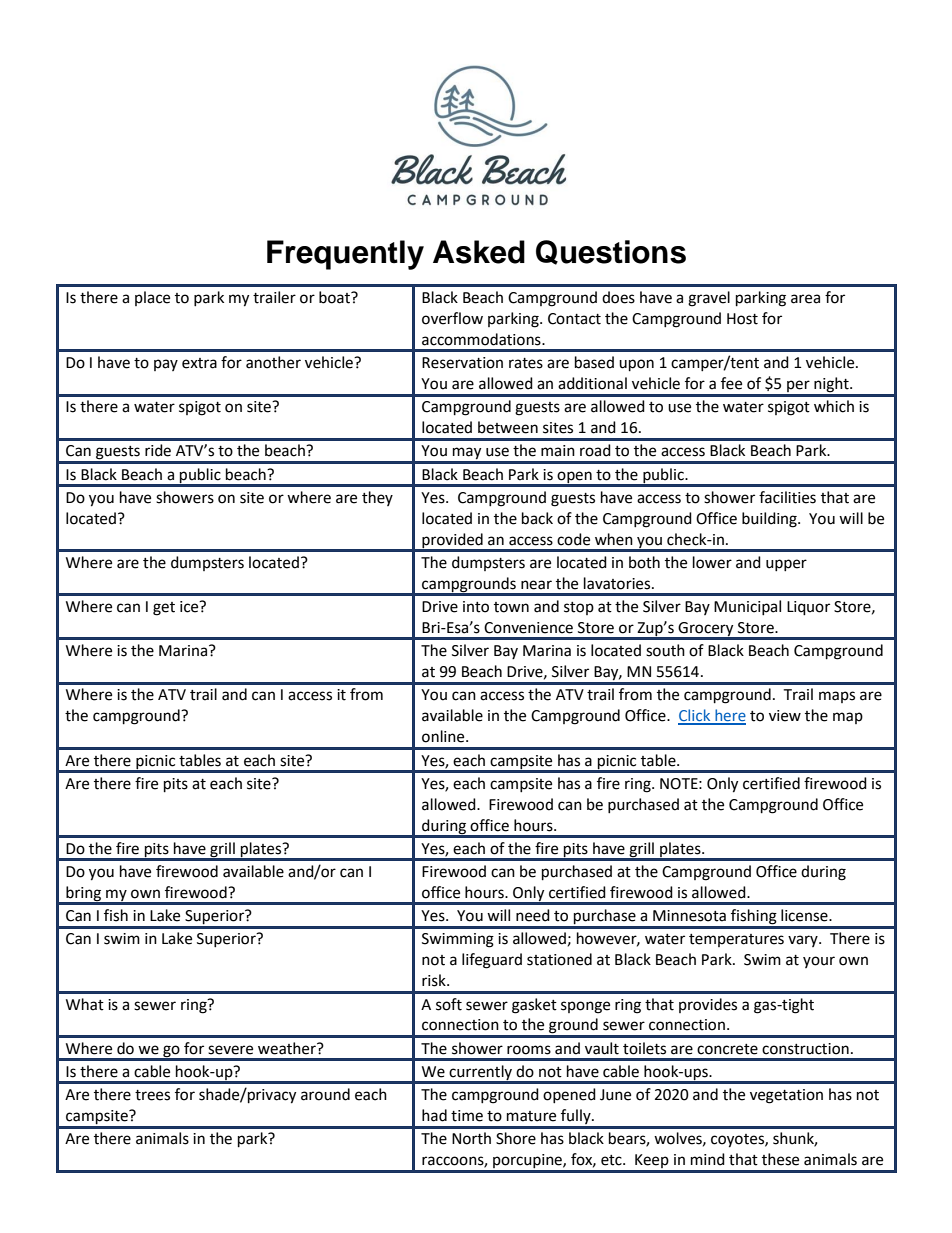 This screenshot has width=952, height=1233. What do you see at coordinates (747, 607) in the screenshot?
I see `Municipal` at bounding box center [747, 607].
